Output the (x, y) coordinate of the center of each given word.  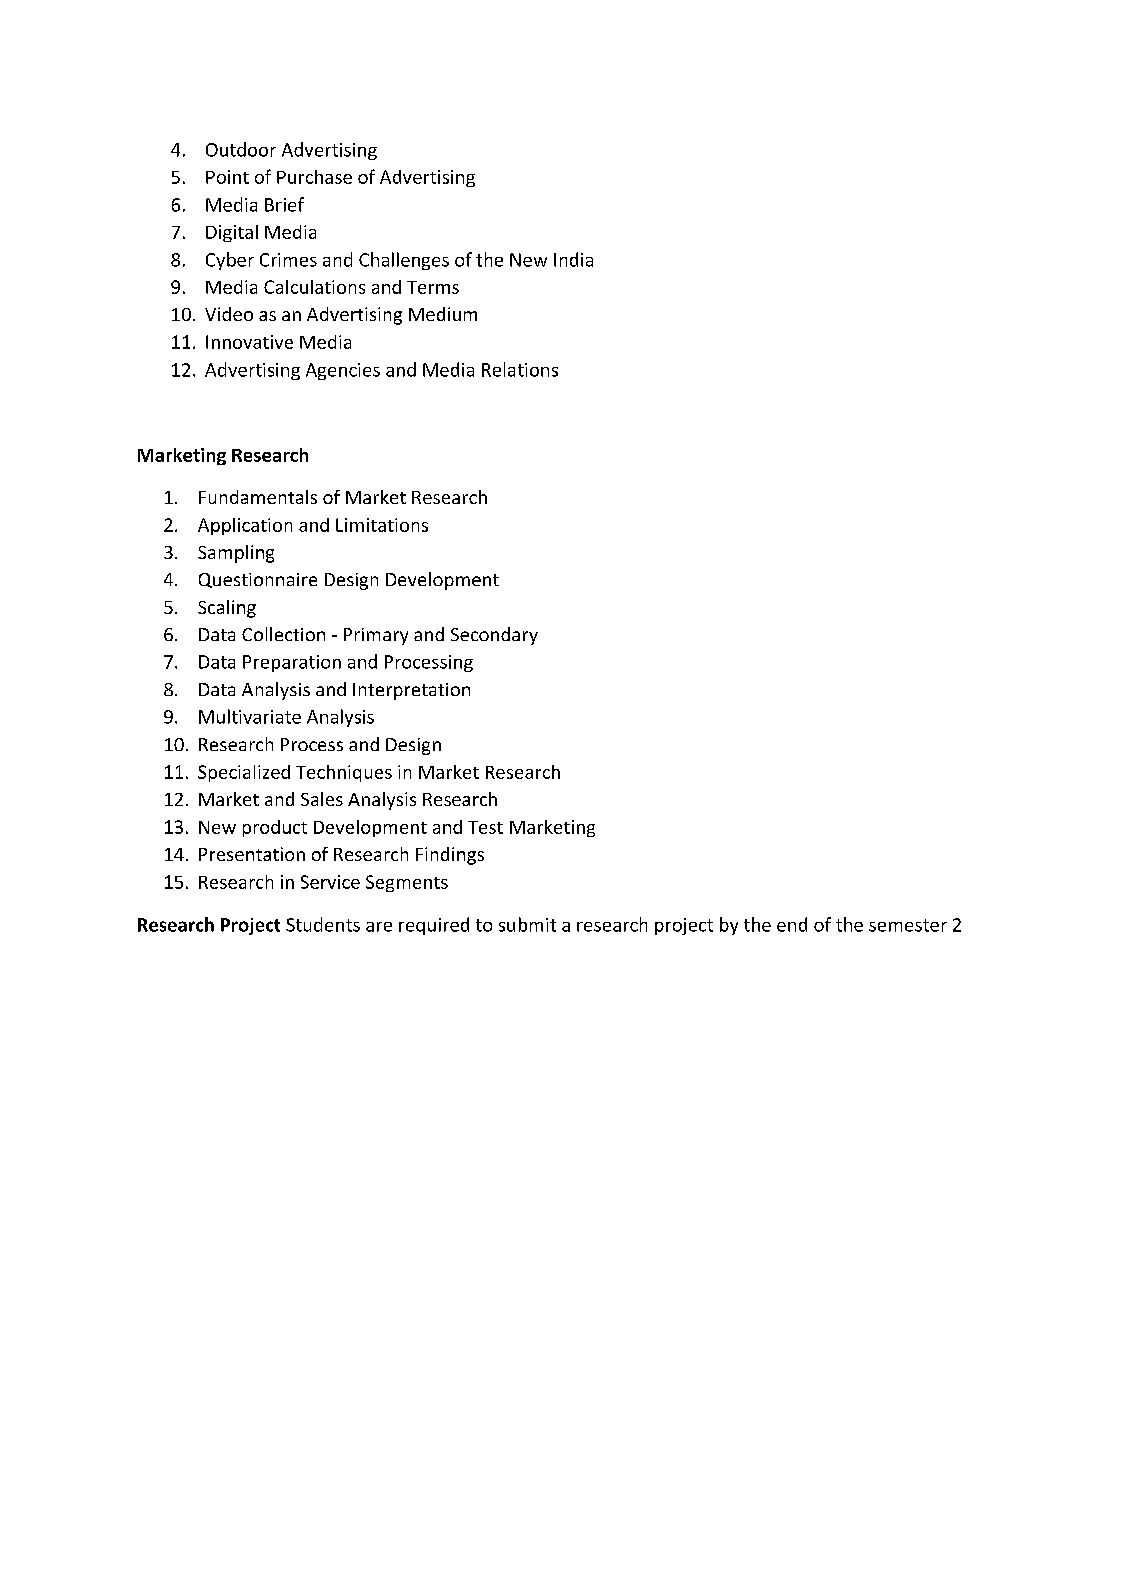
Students (323, 924)
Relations (520, 369)
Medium (443, 314)
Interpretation (411, 691)
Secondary (494, 636)
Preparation (292, 663)
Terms (433, 287)
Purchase (314, 177)
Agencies (343, 371)
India (573, 259)
